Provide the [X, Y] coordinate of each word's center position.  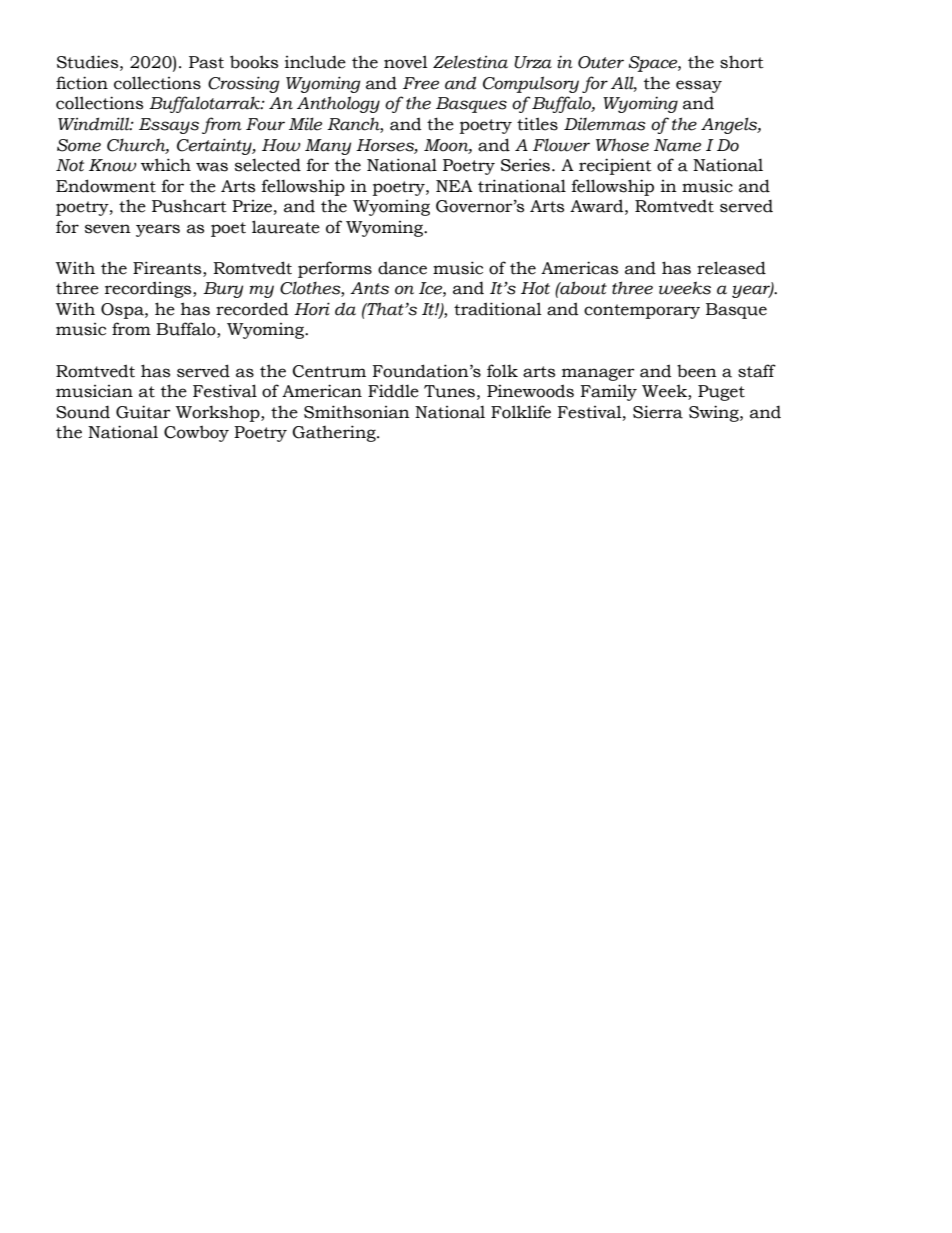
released [731, 268]
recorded [252, 309]
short [742, 62]
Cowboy [196, 433]
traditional [498, 309]
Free [421, 83]
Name [677, 145]
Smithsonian [357, 412]
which [166, 165]
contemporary [642, 311]
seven [108, 229]
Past [206, 62]
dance [402, 268]
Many [328, 147]
